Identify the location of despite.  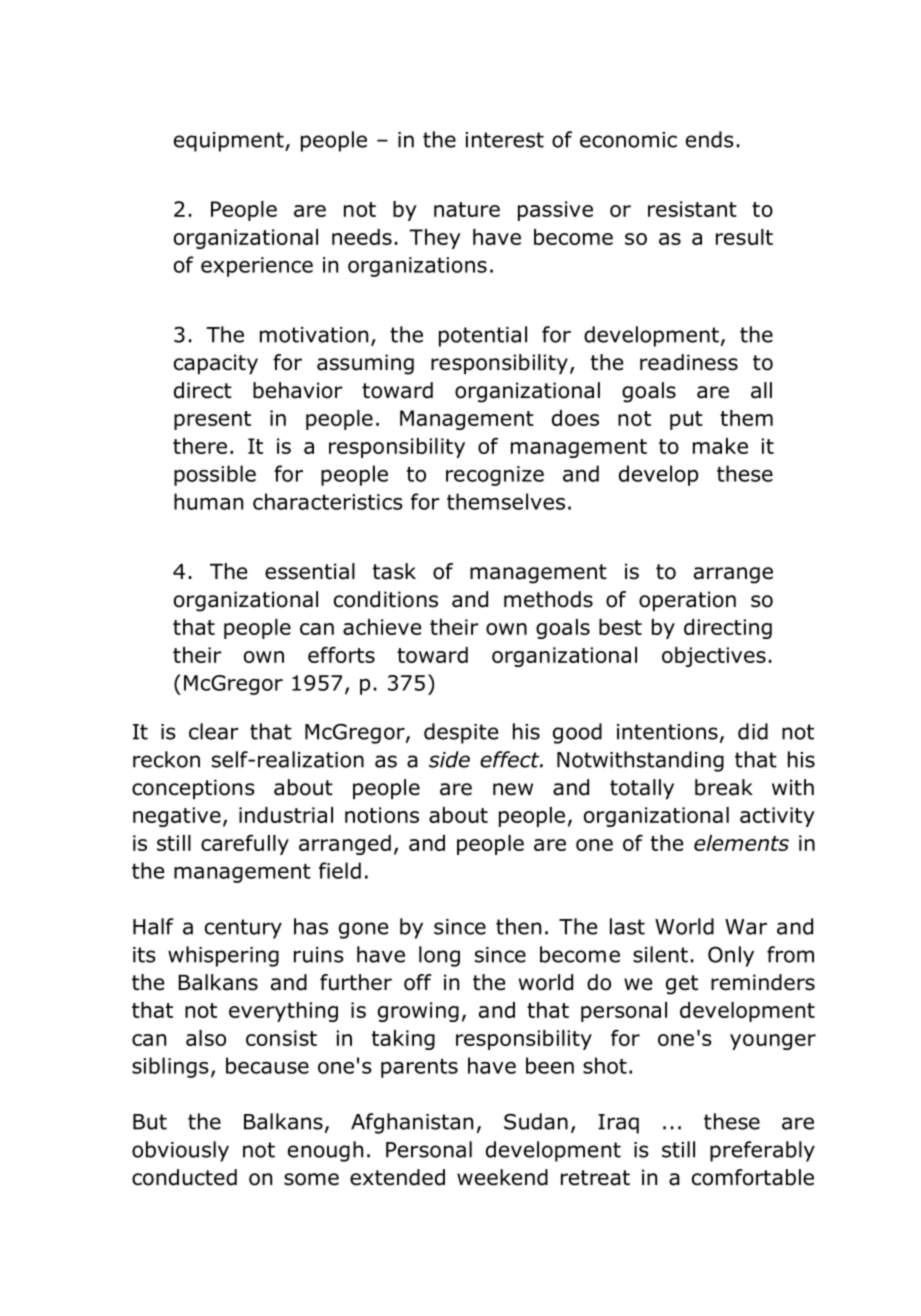
(461, 733).
